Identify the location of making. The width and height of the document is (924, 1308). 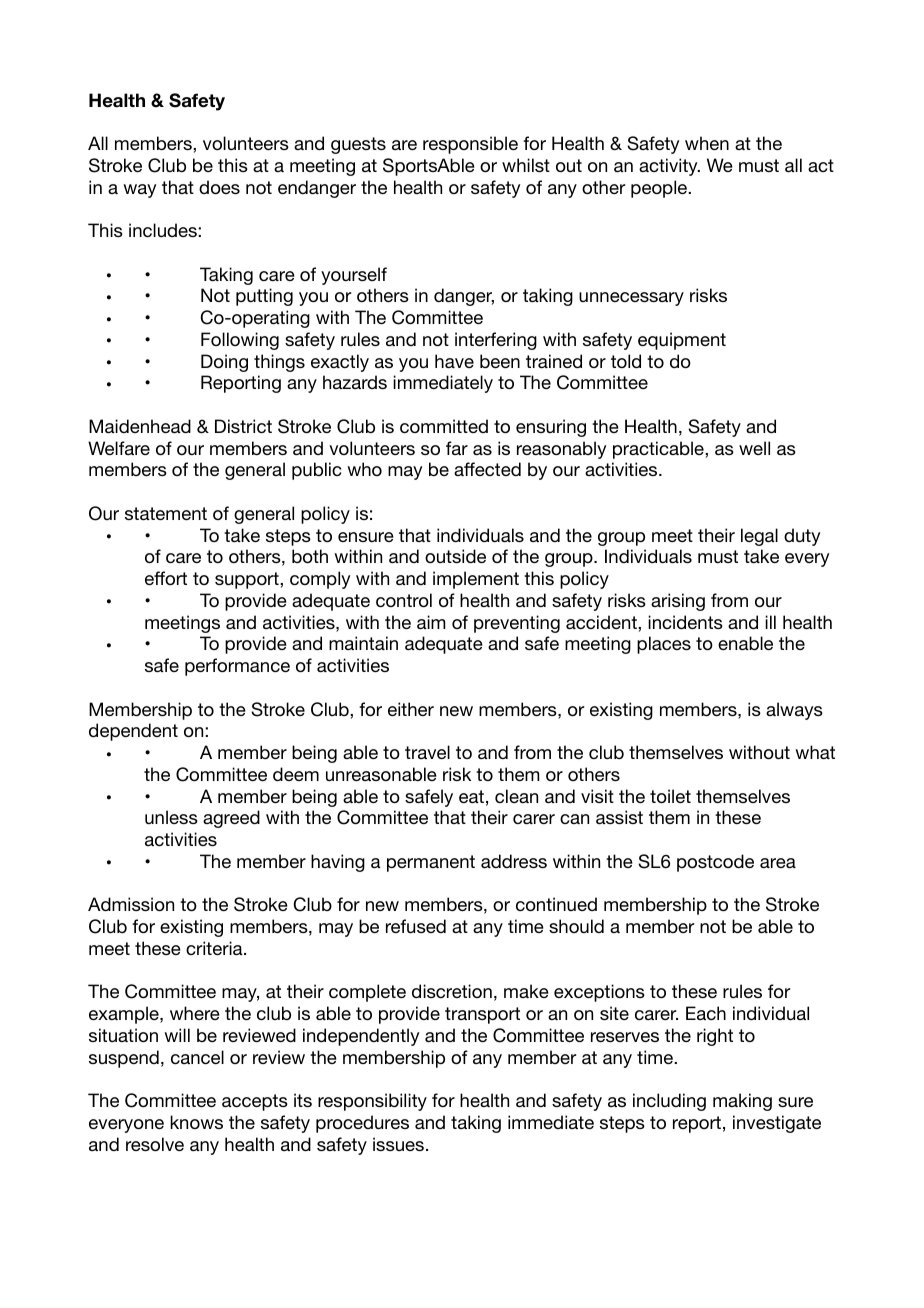
(742, 1102).
